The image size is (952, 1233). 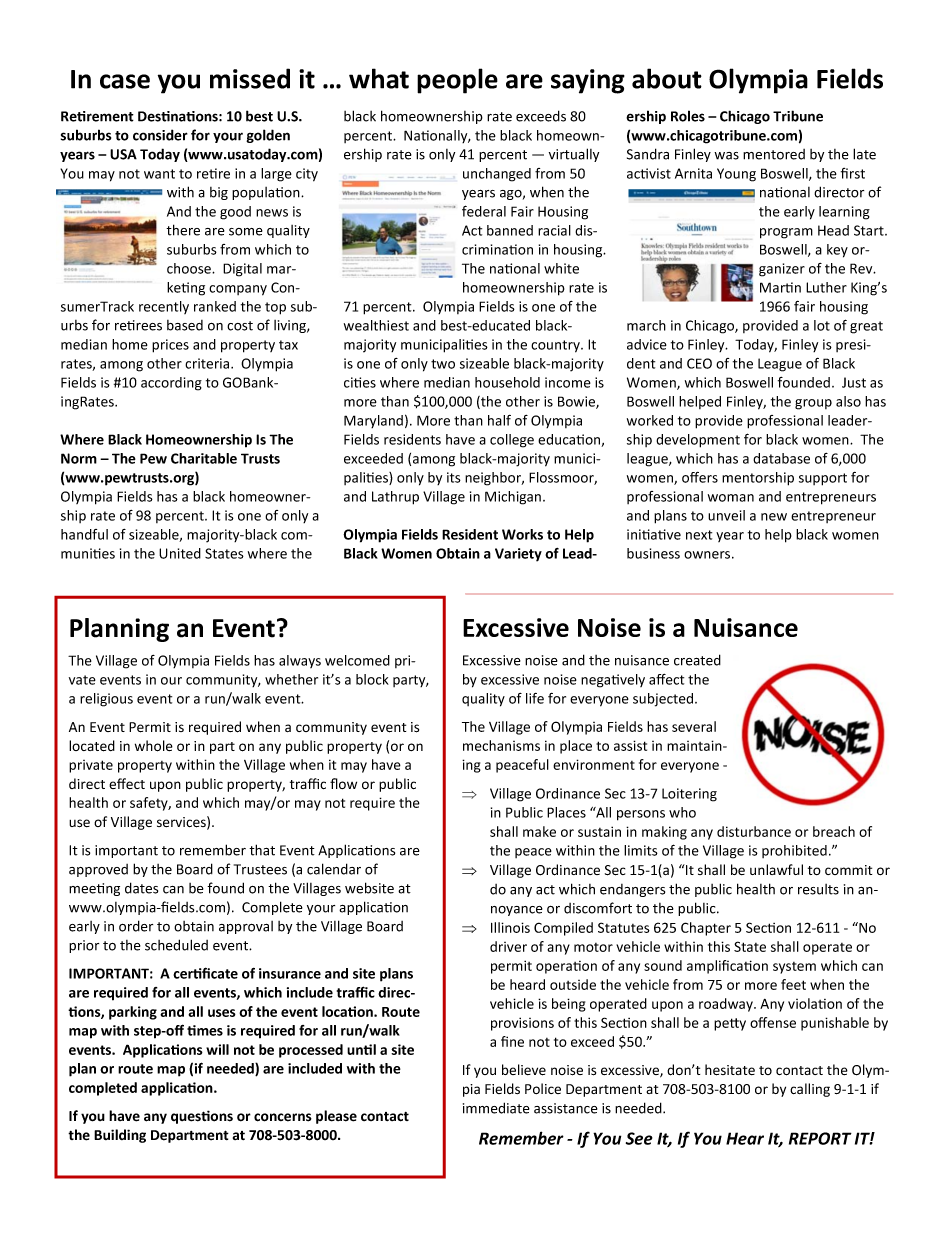 What do you see at coordinates (457, 81) in the screenshot?
I see `people` at bounding box center [457, 81].
